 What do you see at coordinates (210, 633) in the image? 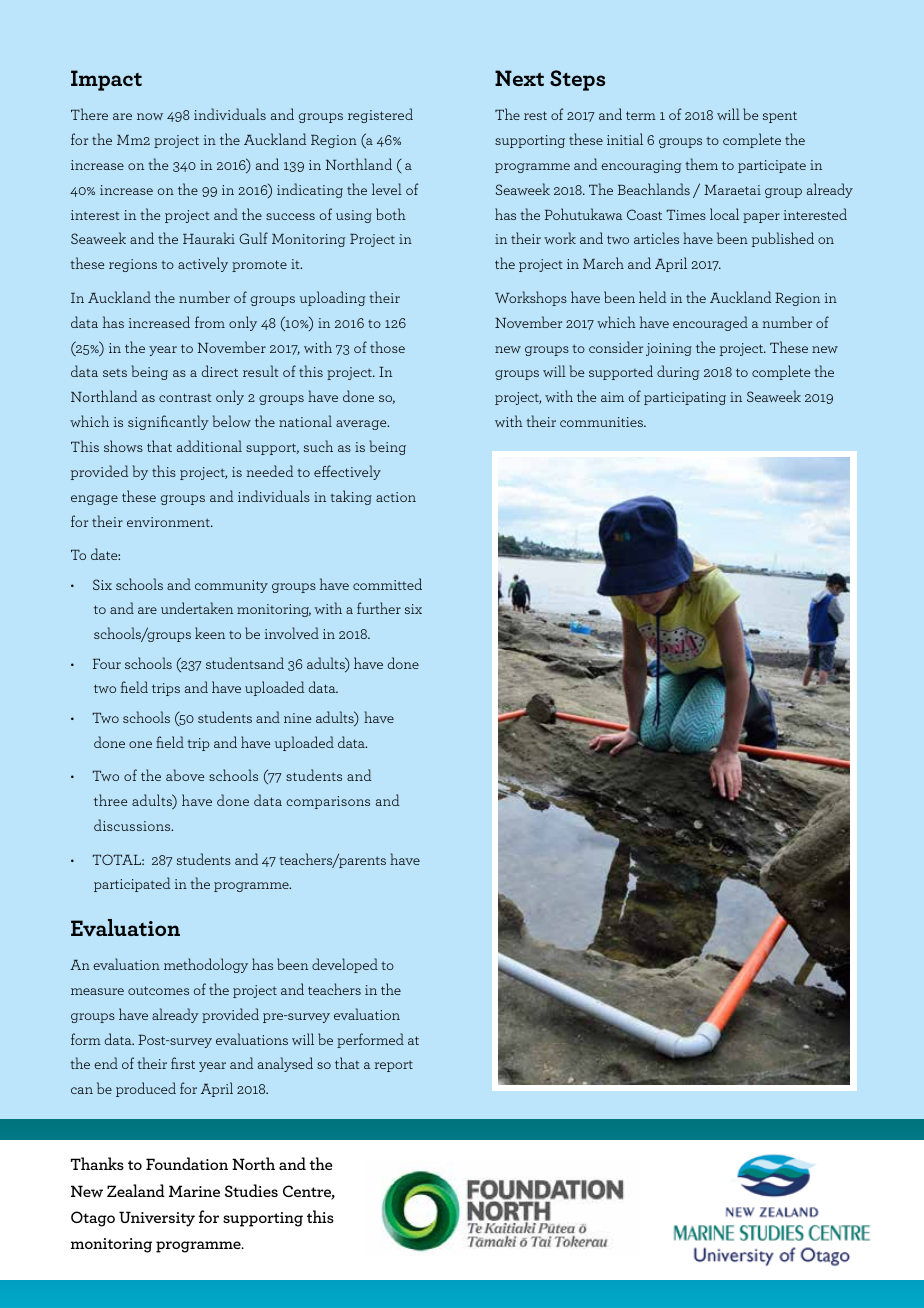
I see `keen` at bounding box center [210, 633].
